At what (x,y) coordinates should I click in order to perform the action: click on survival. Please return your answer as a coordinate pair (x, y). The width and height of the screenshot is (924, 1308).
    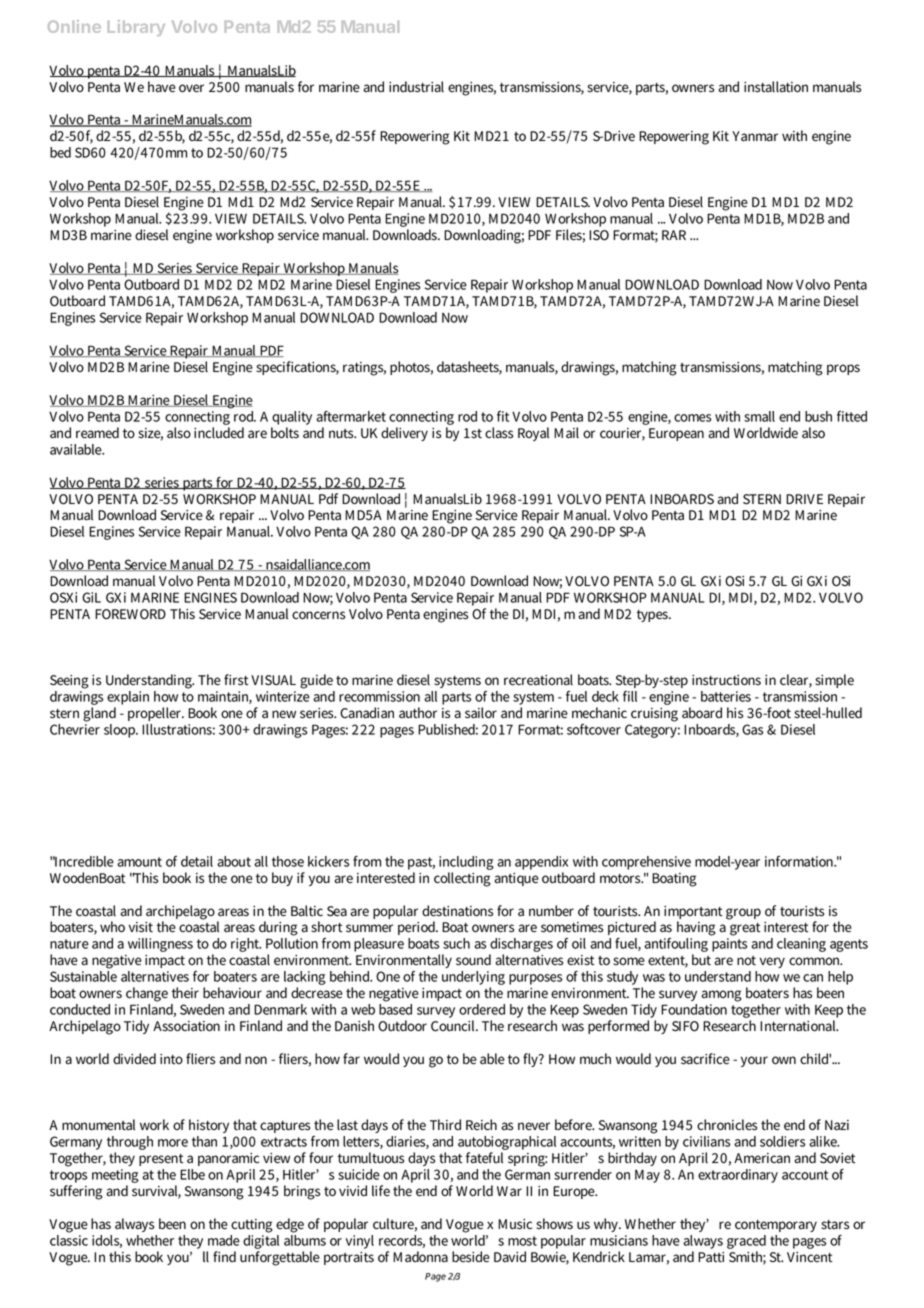
    Looking at the image, I should click on (156, 1192).
